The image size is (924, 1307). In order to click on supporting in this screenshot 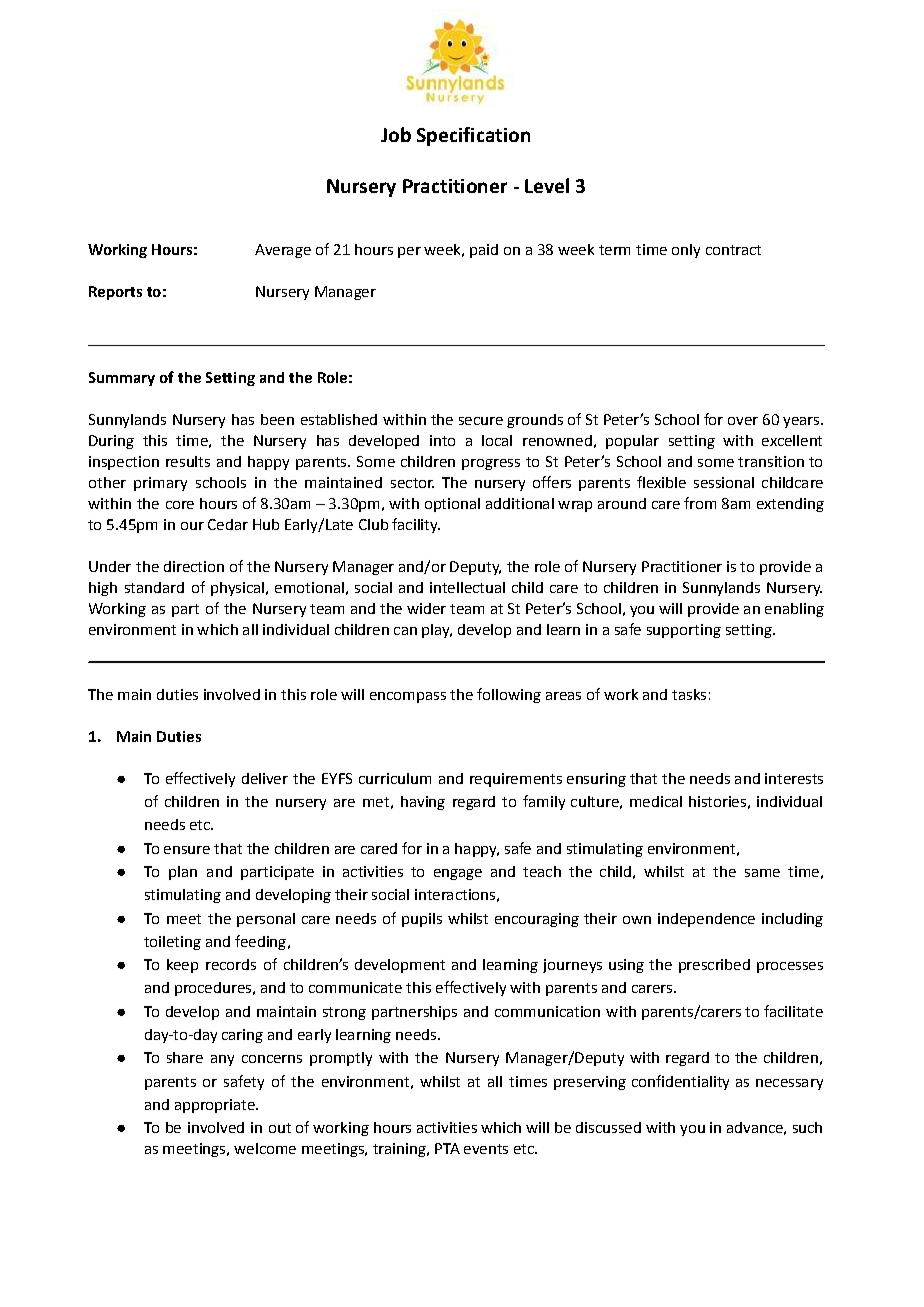, I will do `click(684, 631)`.
